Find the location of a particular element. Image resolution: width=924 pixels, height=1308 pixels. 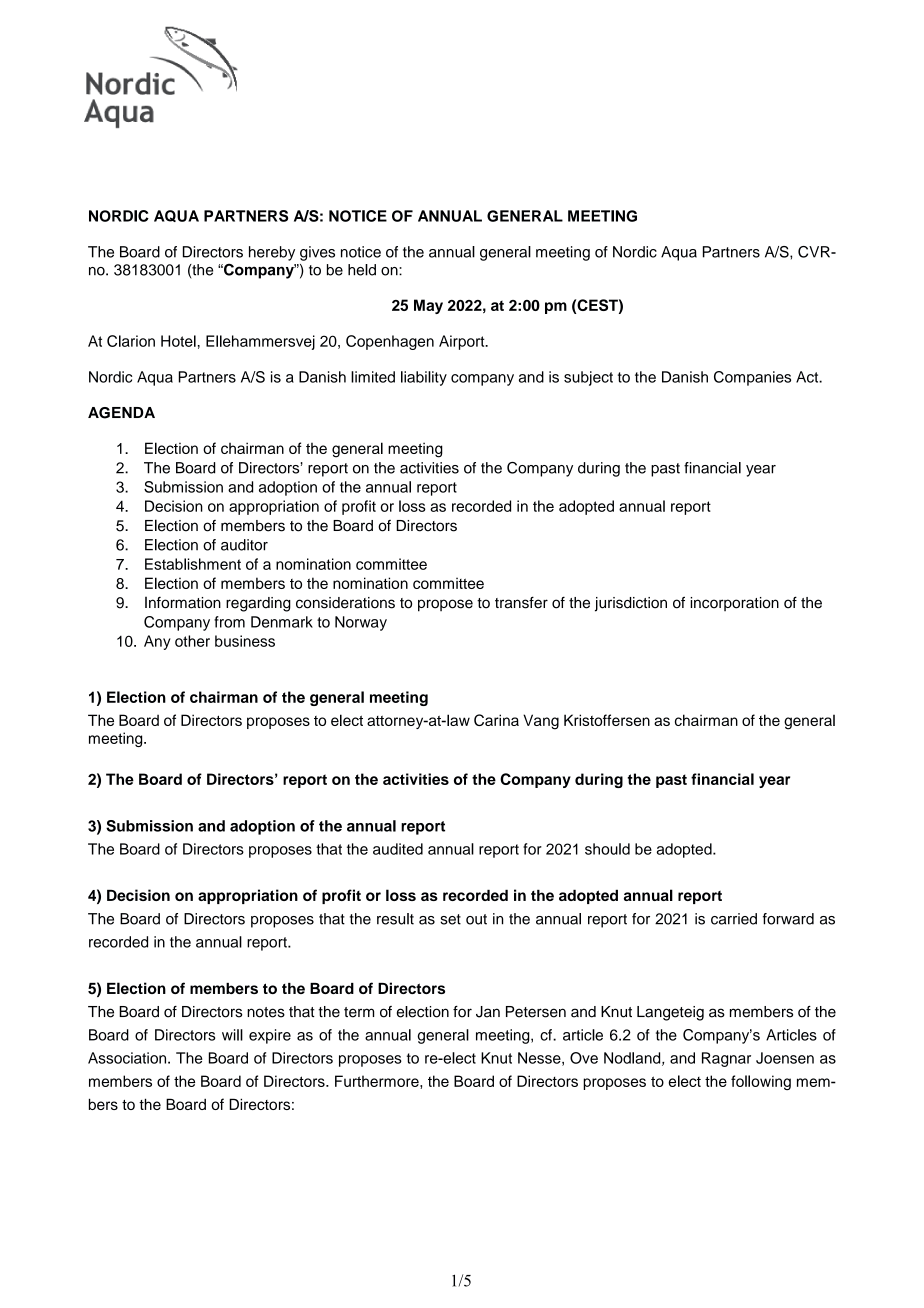

Information is located at coordinates (183, 603).
